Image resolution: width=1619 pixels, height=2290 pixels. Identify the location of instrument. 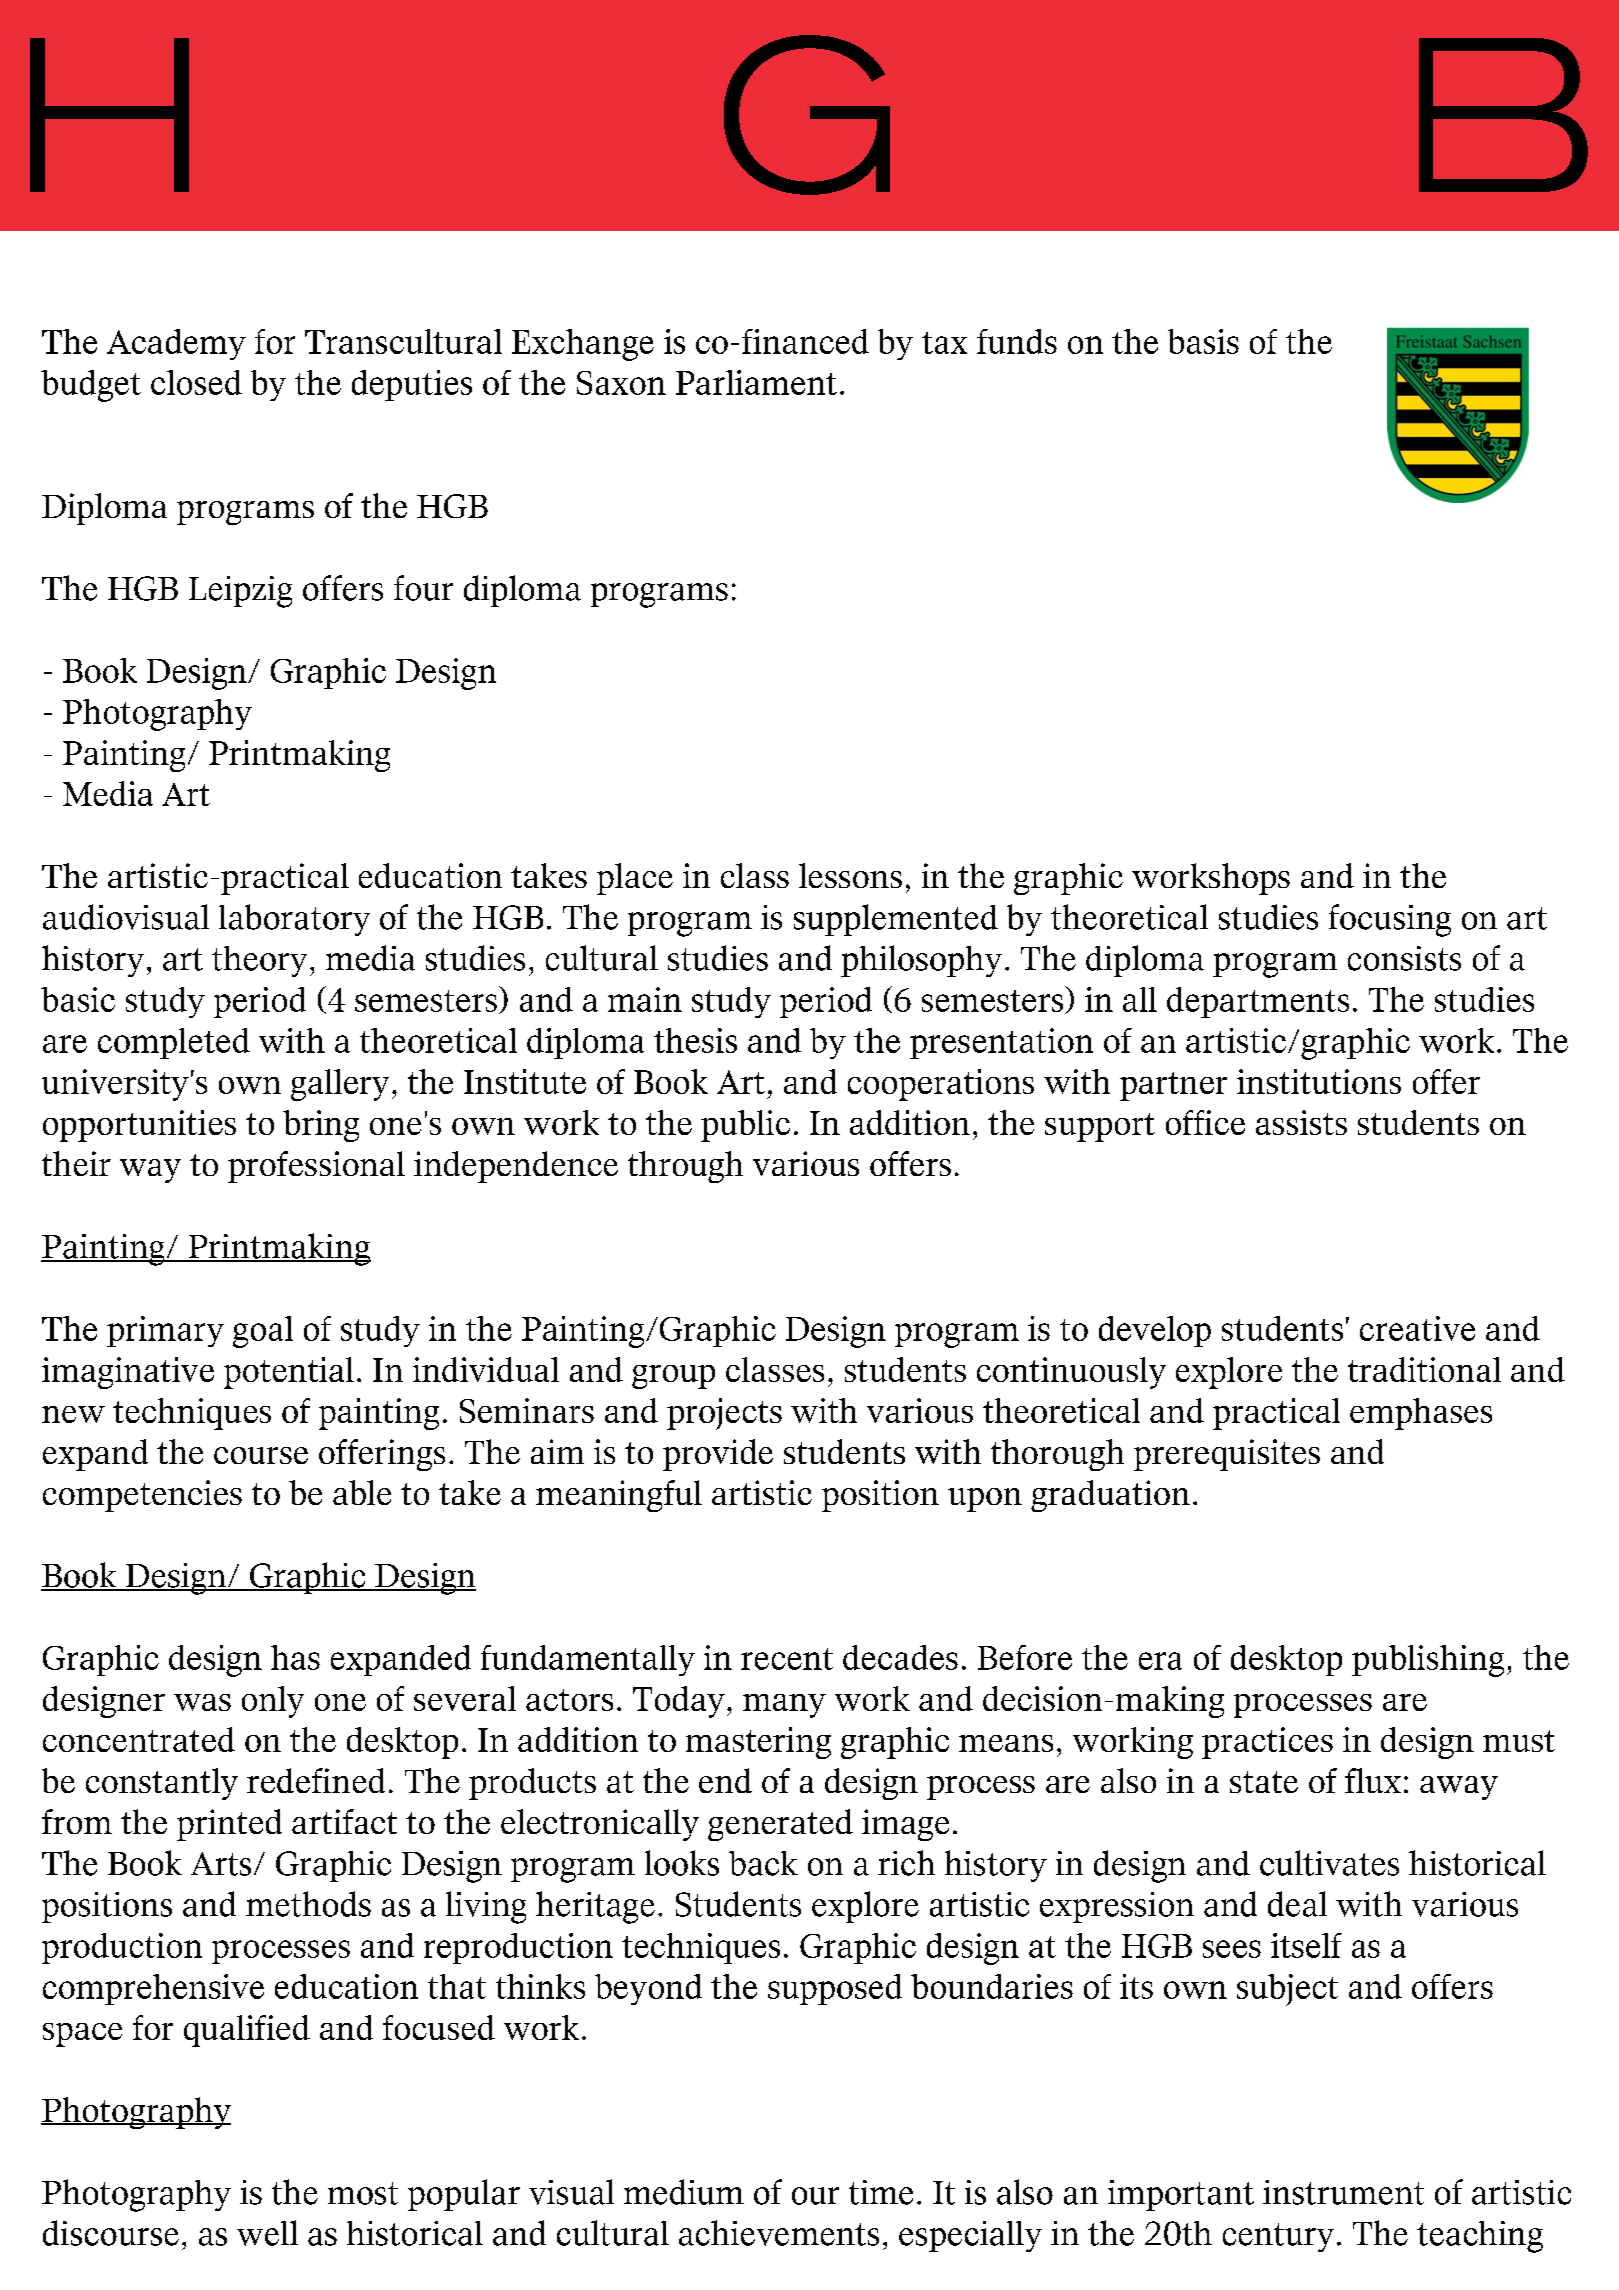
(1343, 2192).
